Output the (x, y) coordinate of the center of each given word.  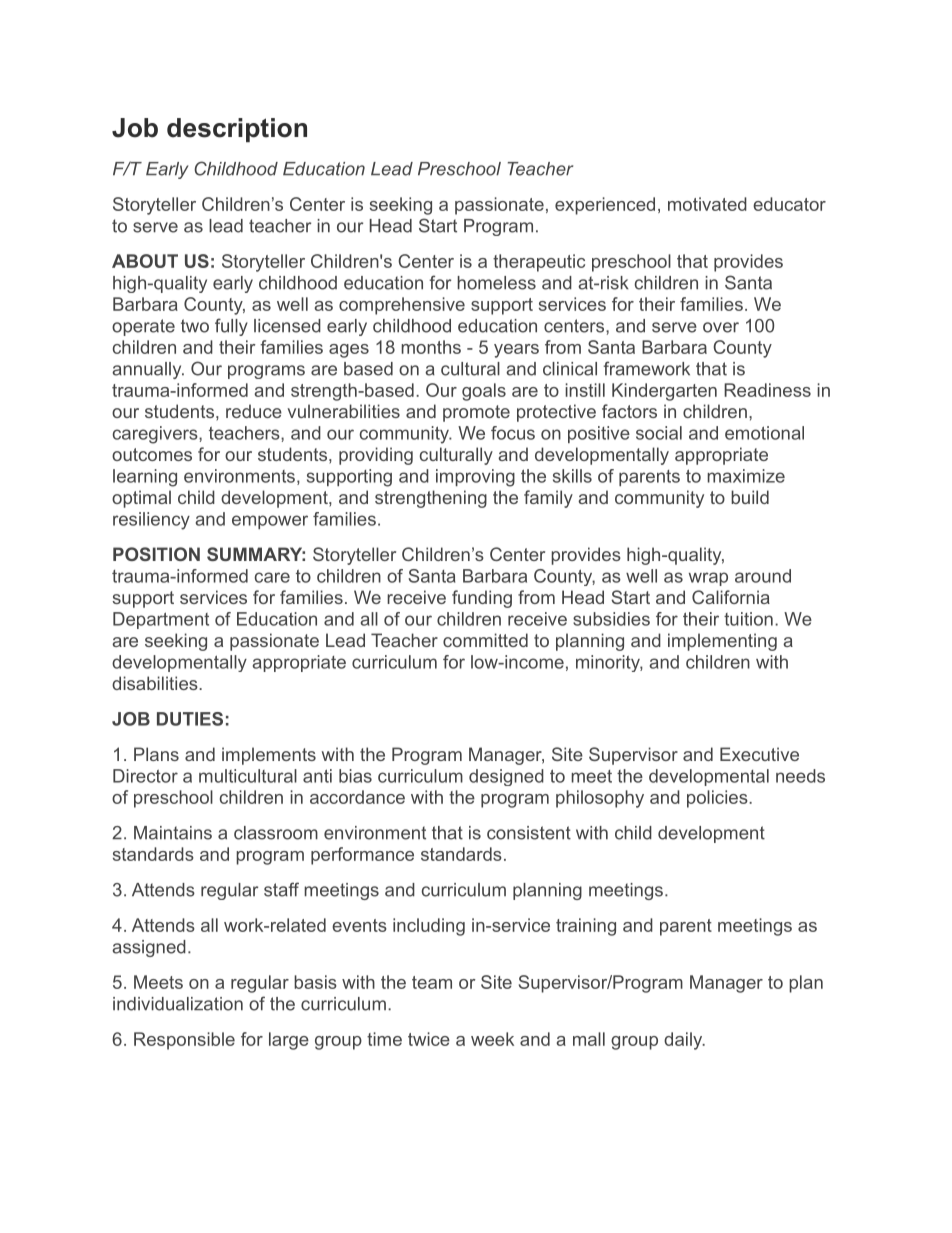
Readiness (767, 390)
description (237, 130)
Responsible (184, 1041)
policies (717, 799)
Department (161, 620)
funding (482, 599)
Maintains (173, 833)
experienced (605, 206)
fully (231, 327)
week (492, 1039)
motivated (707, 204)
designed (506, 777)
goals (484, 392)
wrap (708, 579)
